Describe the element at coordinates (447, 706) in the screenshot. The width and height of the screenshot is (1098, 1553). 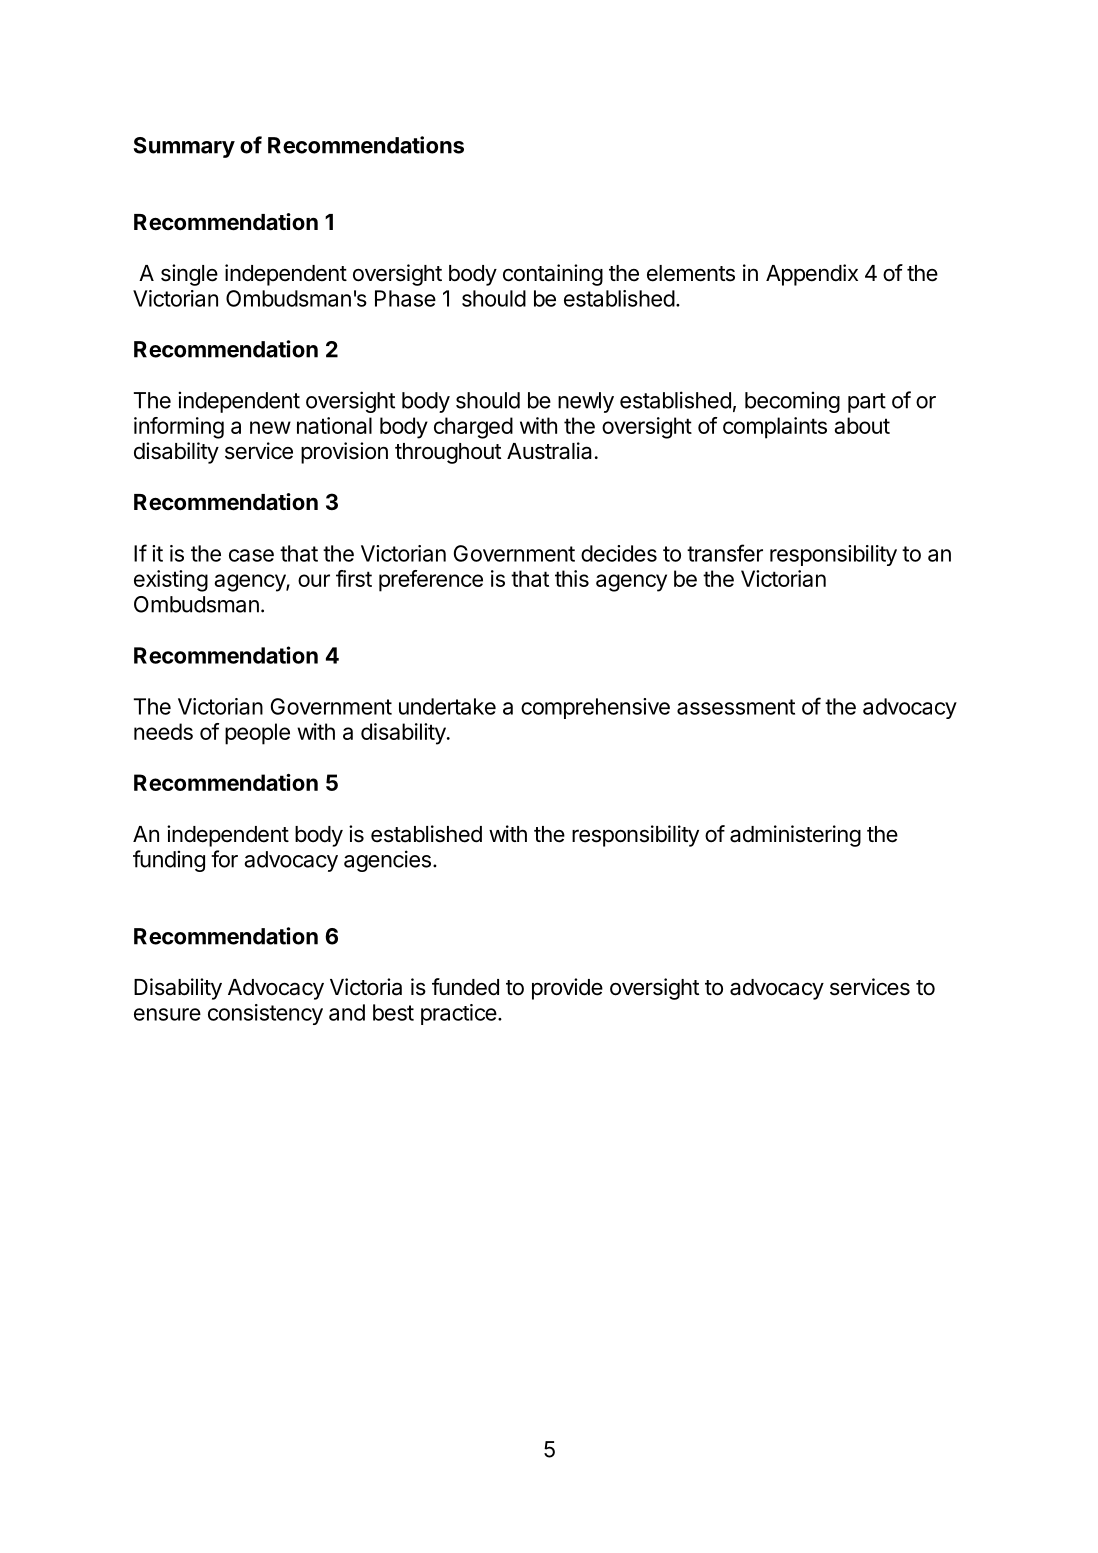
I see `undertake` at that location.
